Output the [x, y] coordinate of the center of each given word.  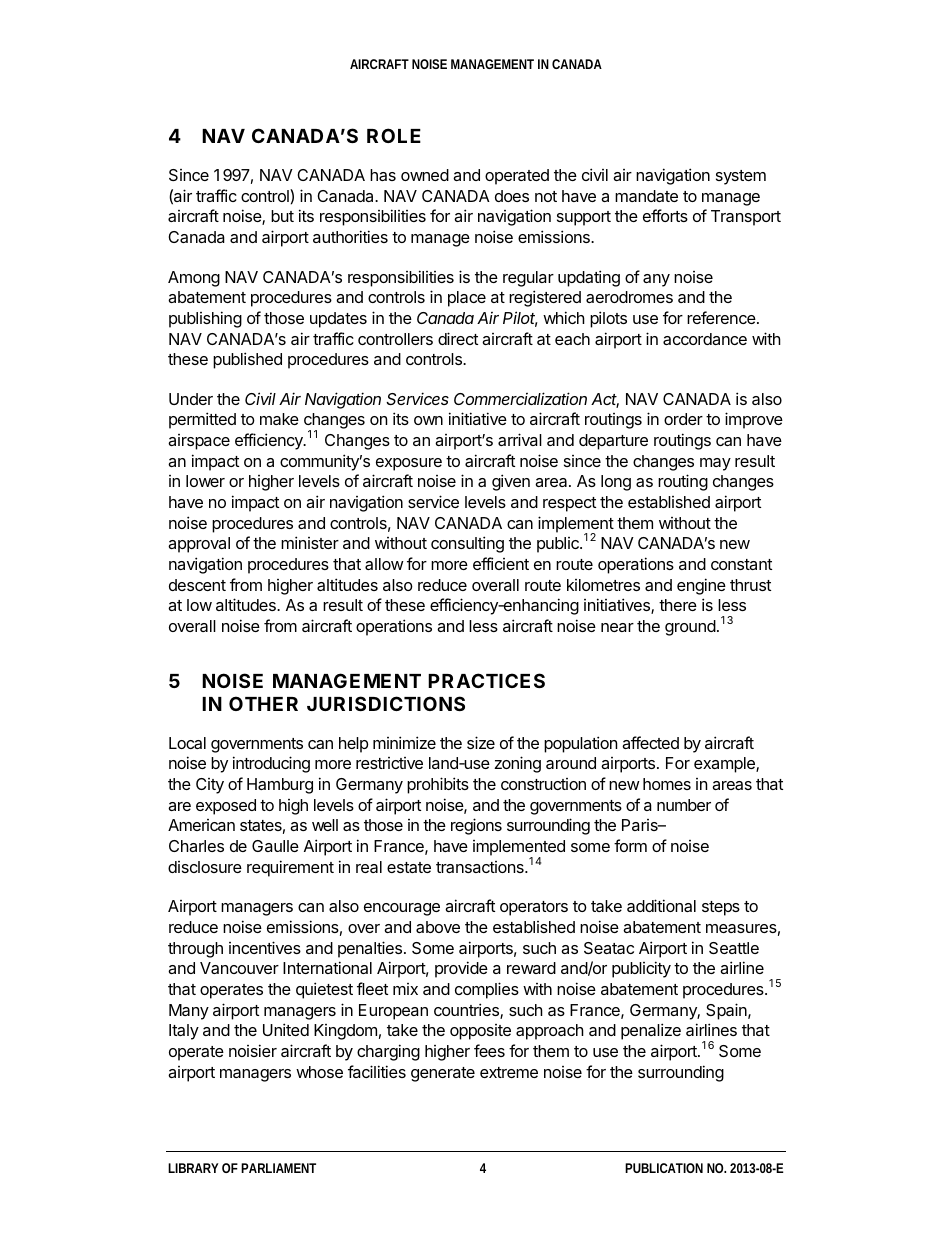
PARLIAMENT [278, 1168]
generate [443, 1074]
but [282, 216]
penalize [651, 1031]
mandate [646, 196]
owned [425, 175]
